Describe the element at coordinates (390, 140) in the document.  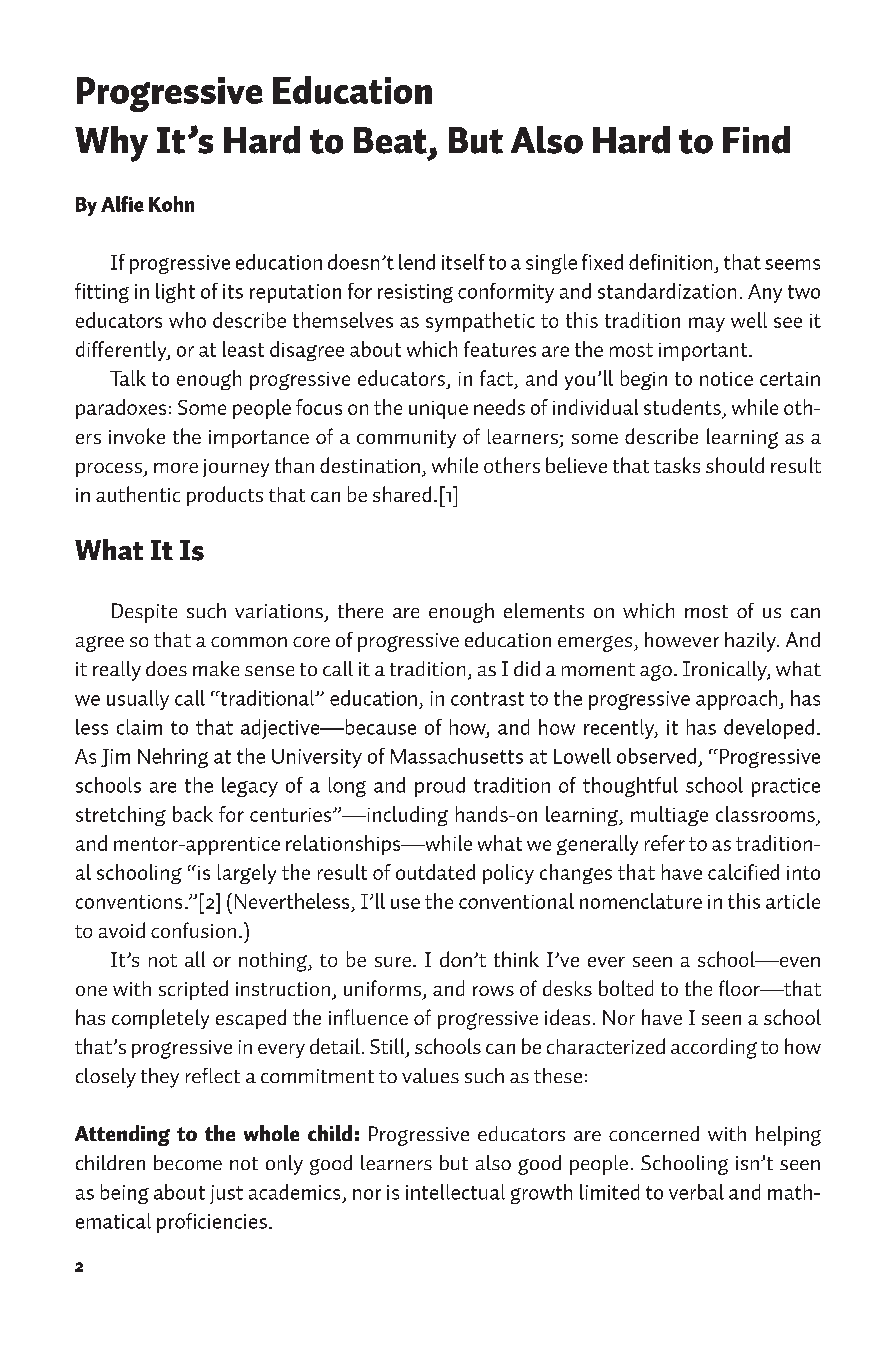
I see `Beat` at that location.
